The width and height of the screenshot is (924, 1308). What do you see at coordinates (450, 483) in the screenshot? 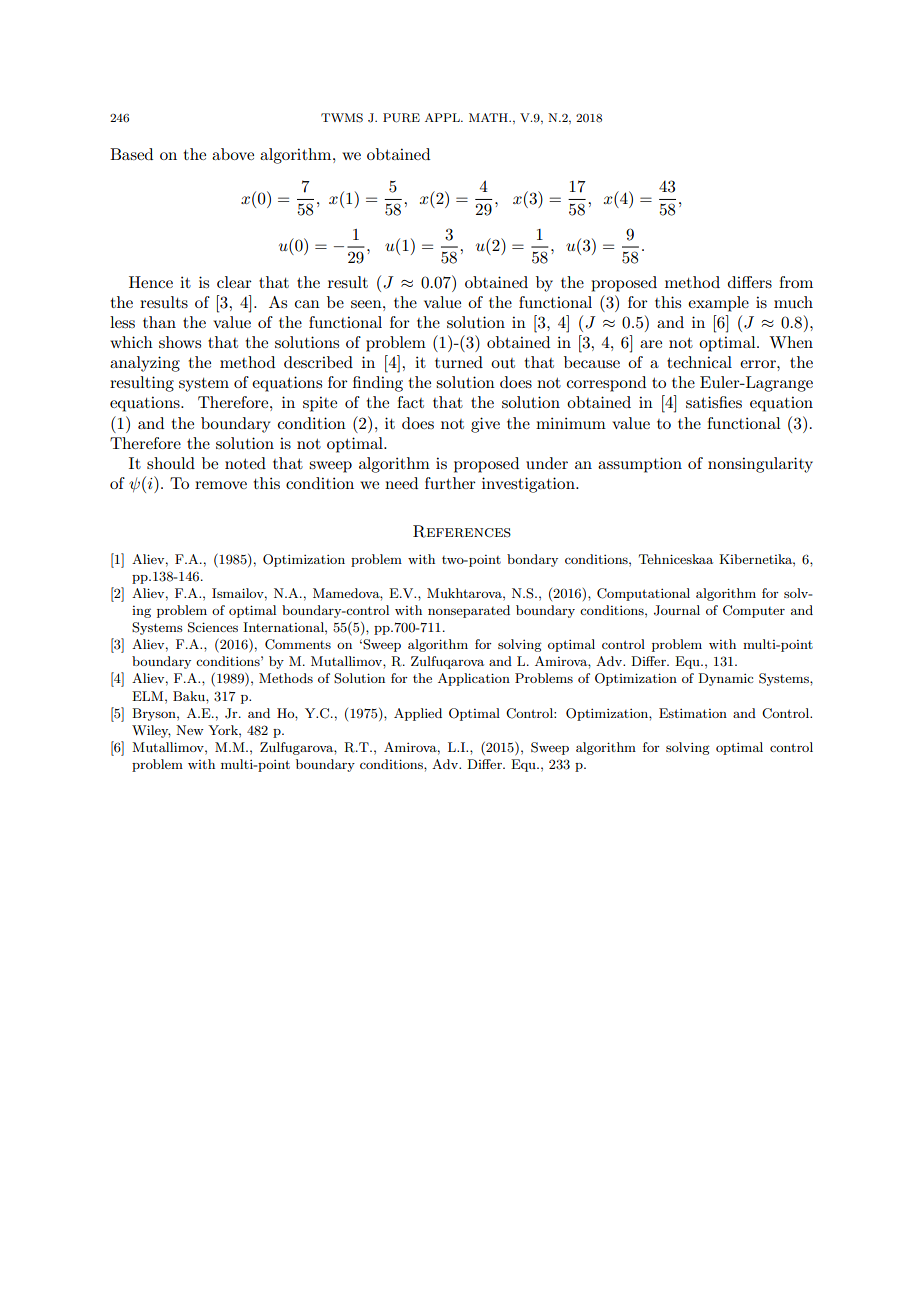
I see `further` at bounding box center [450, 483].
